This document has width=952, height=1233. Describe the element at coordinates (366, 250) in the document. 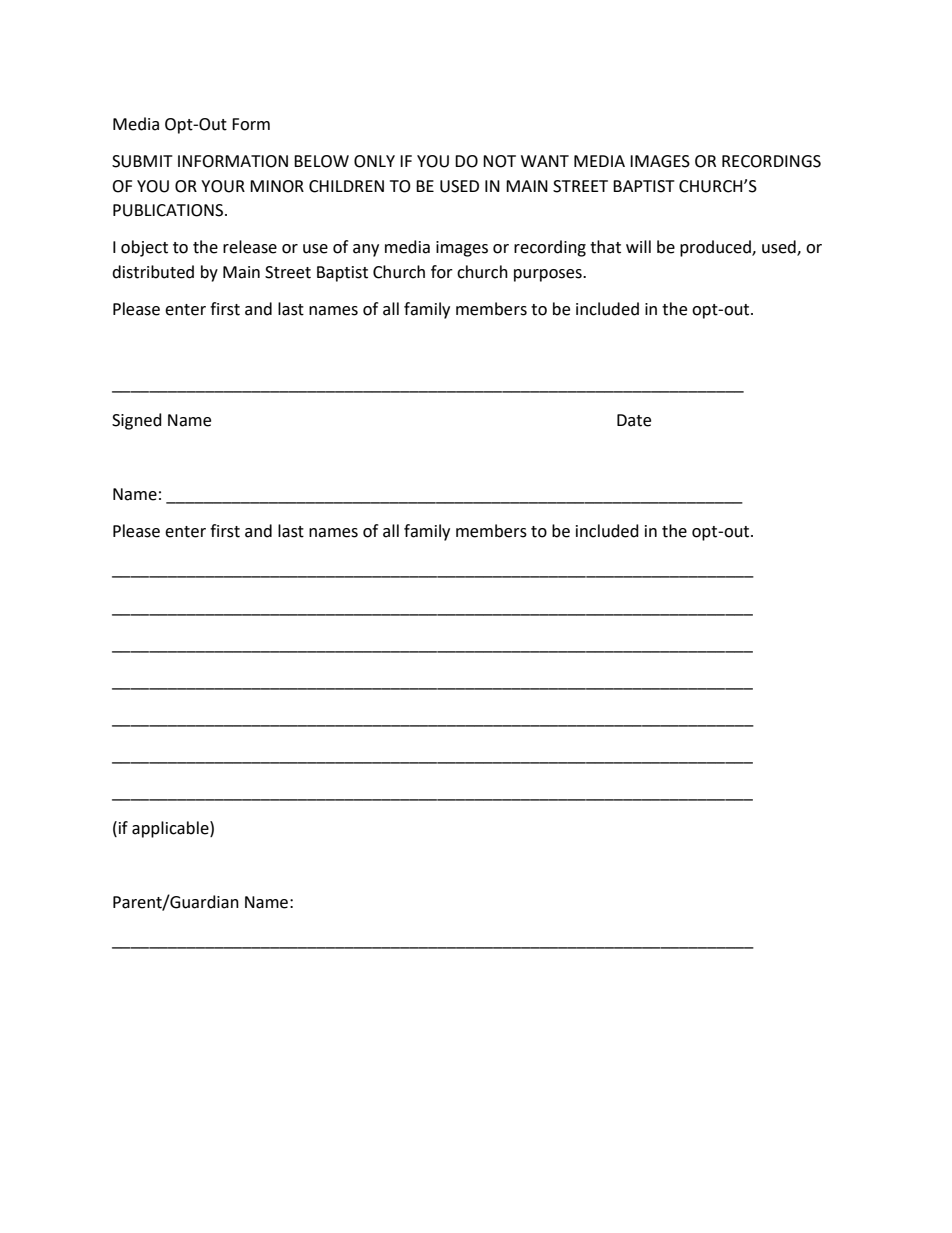

I see `any` at that location.
